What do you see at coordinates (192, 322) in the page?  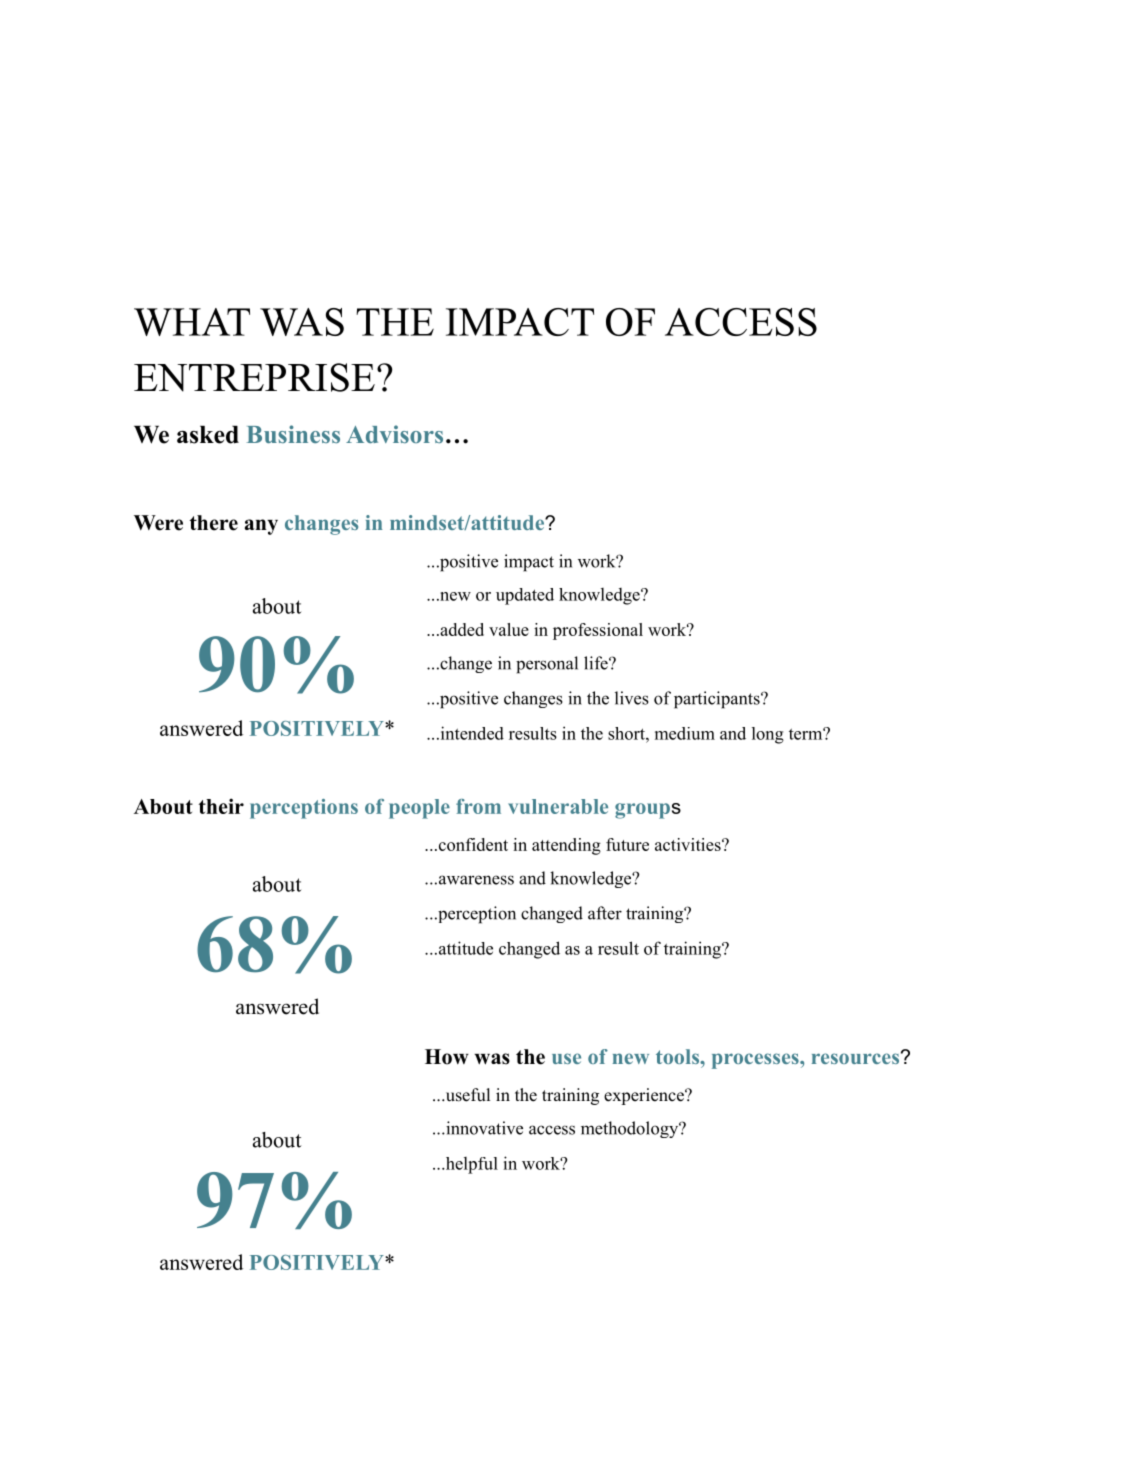 I see `WHAT` at bounding box center [192, 322].
